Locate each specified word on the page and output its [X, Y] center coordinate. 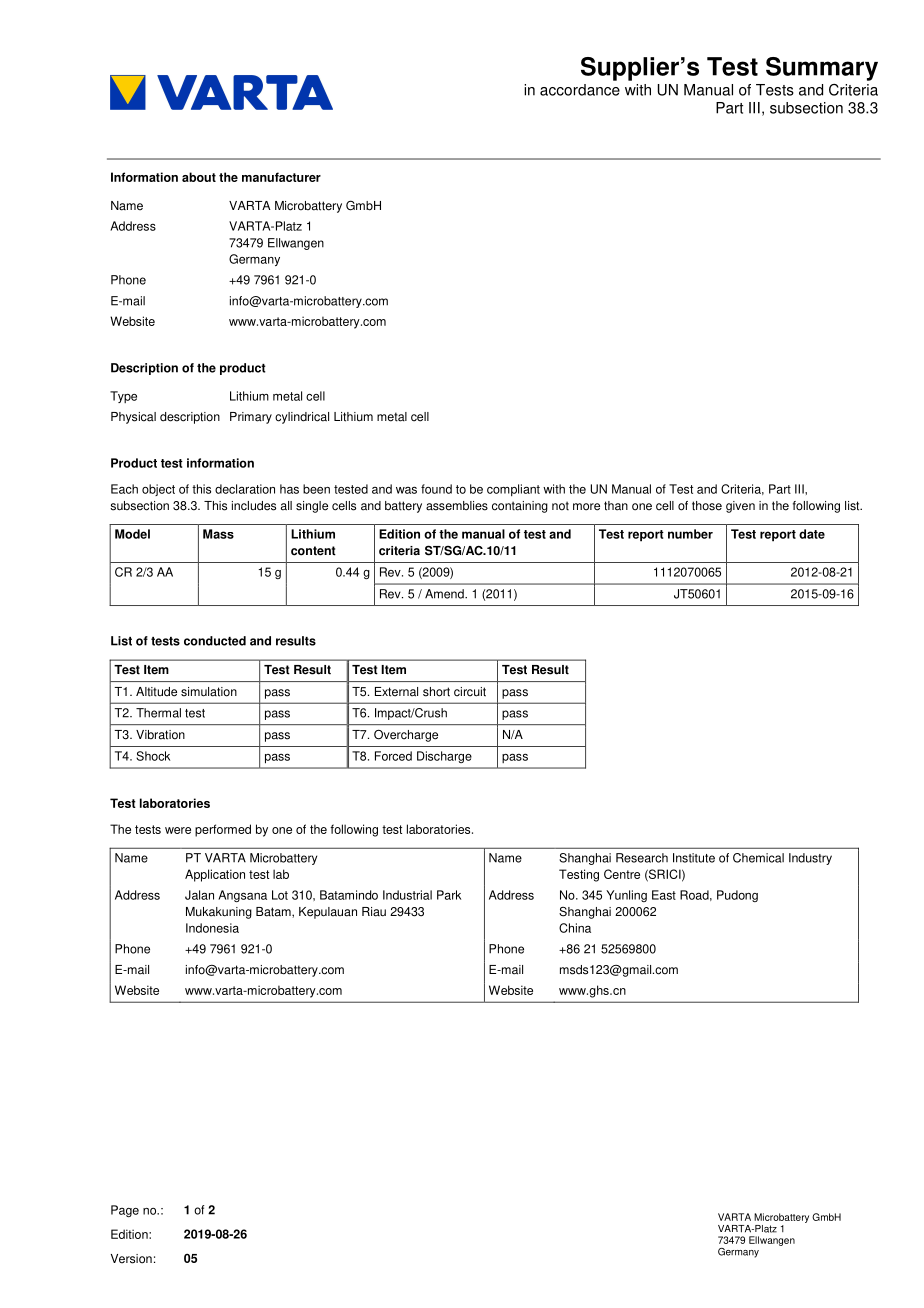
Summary [822, 69]
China [575, 928]
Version [131, 1259]
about [199, 177]
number [690, 534]
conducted [215, 641]
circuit [470, 692]
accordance [580, 90]
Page [125, 1211]
